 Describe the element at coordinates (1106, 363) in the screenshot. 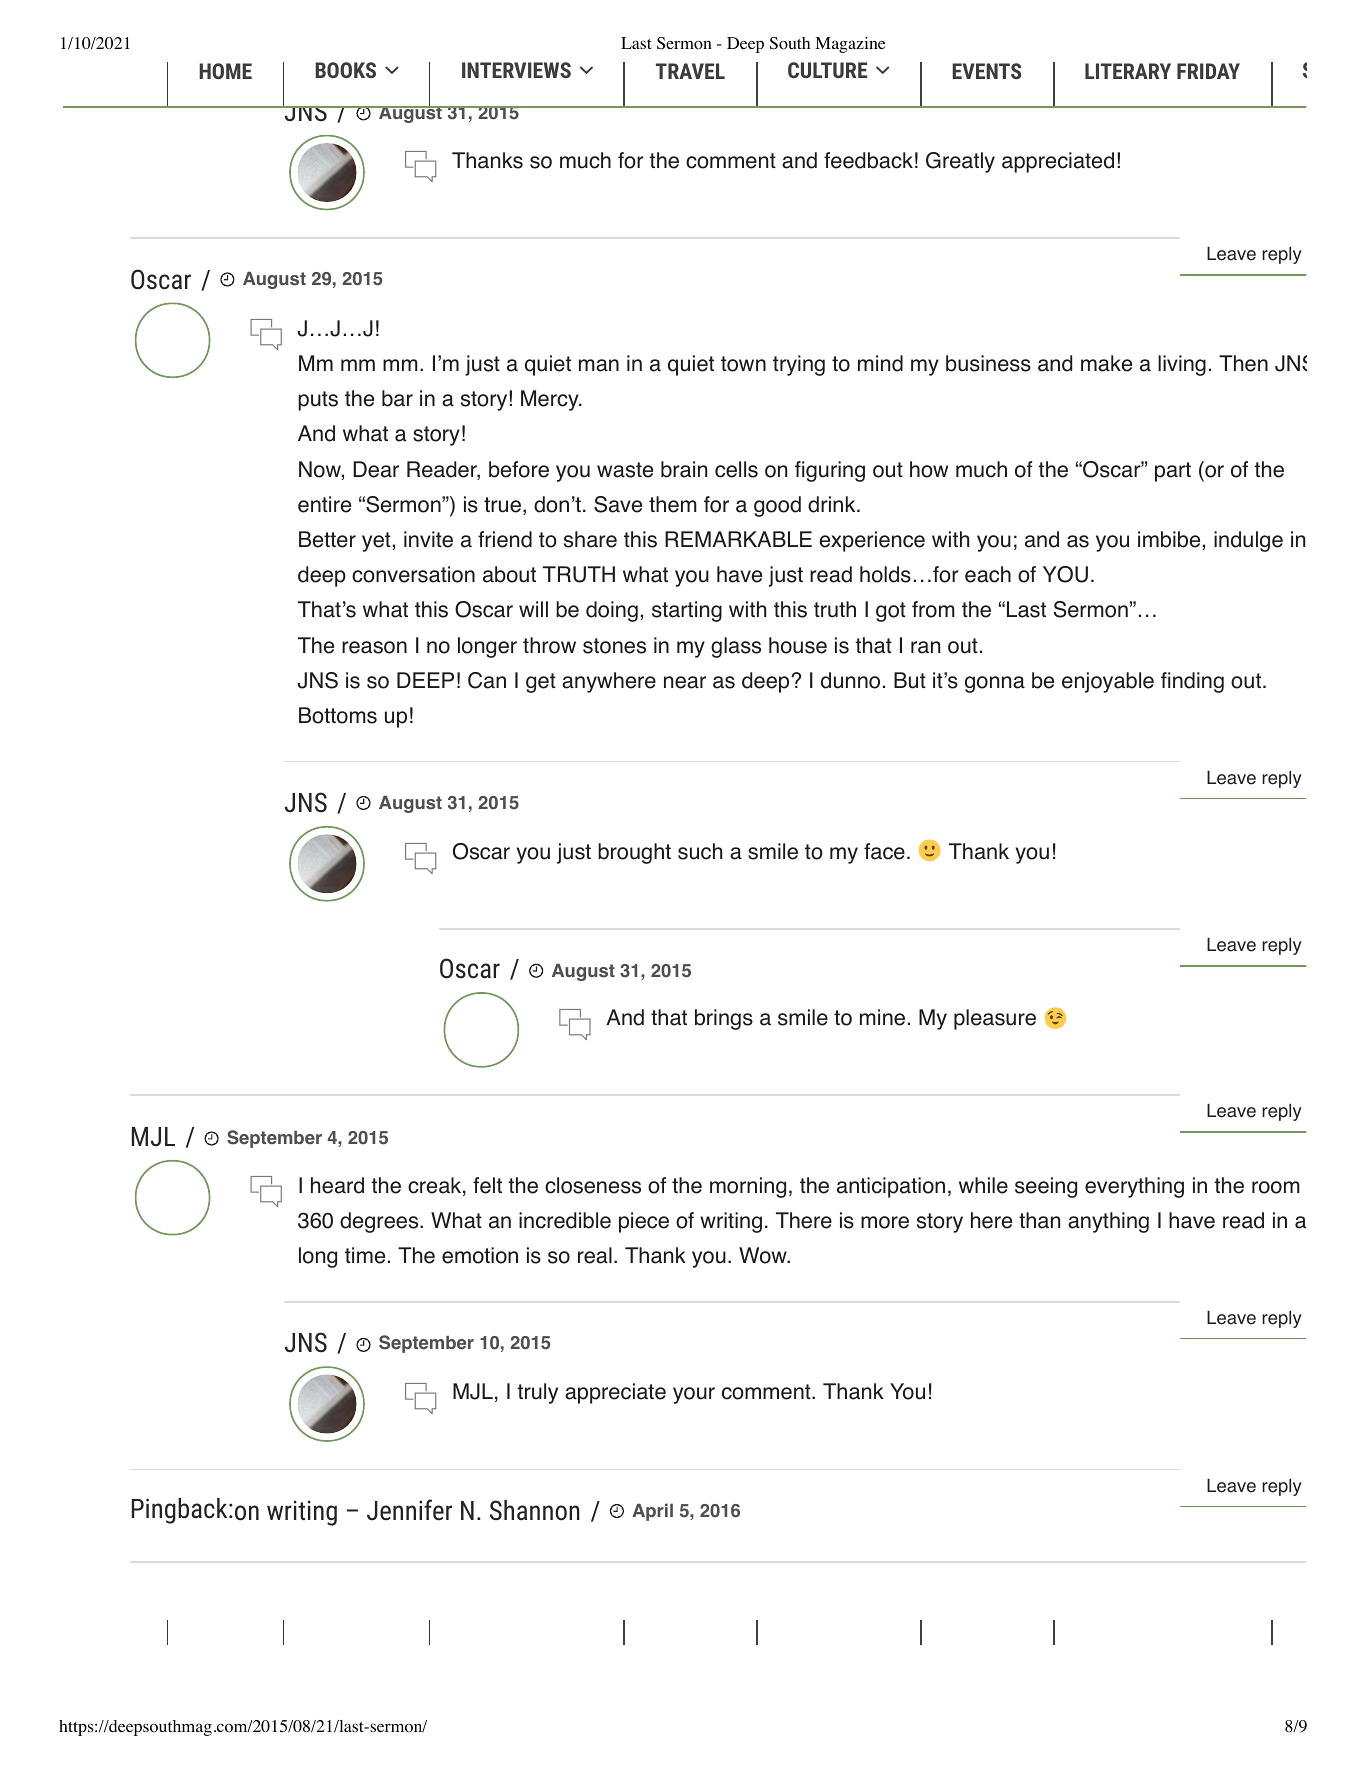

I see `make` at that location.
